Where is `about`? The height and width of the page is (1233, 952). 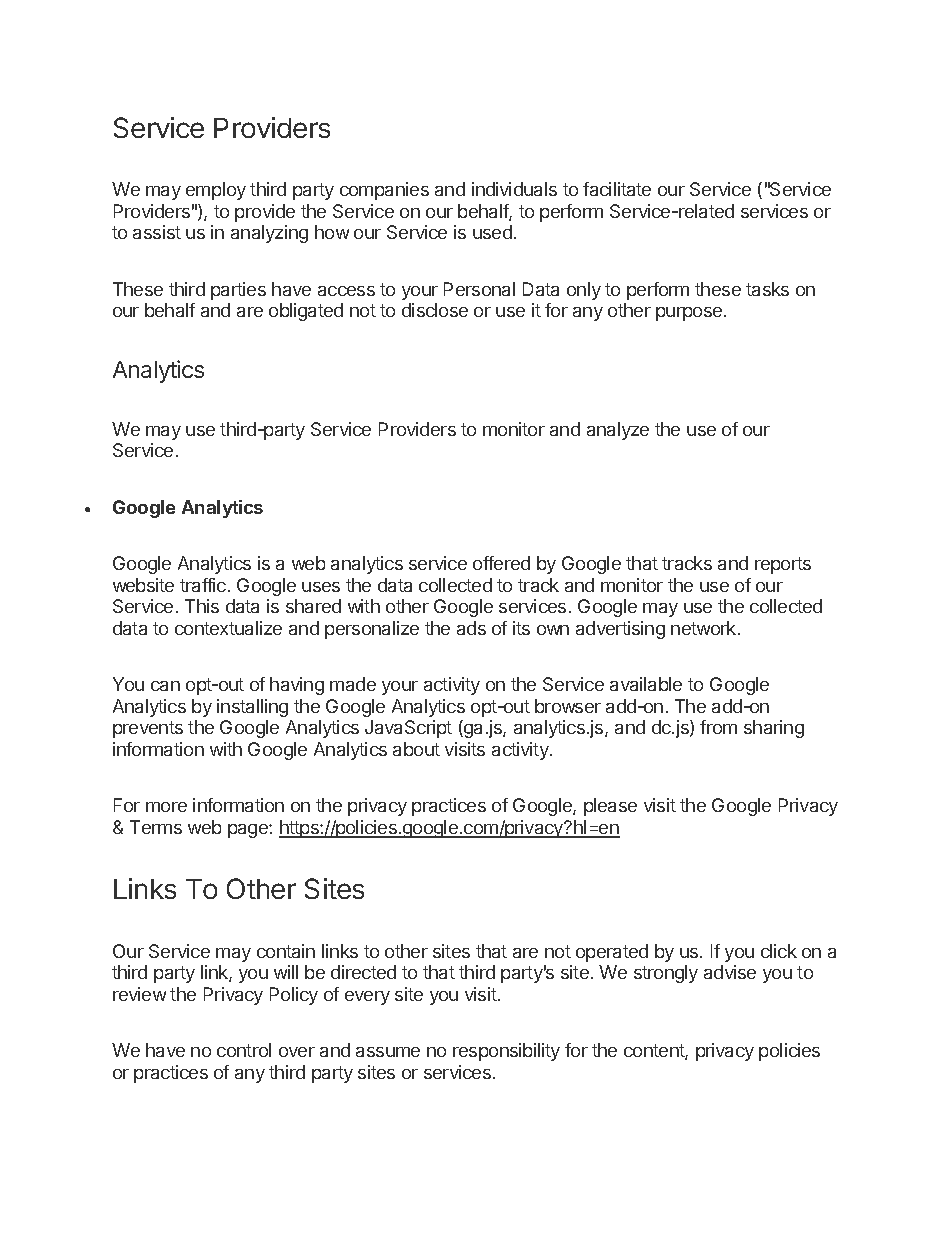 about is located at coordinates (416, 749).
